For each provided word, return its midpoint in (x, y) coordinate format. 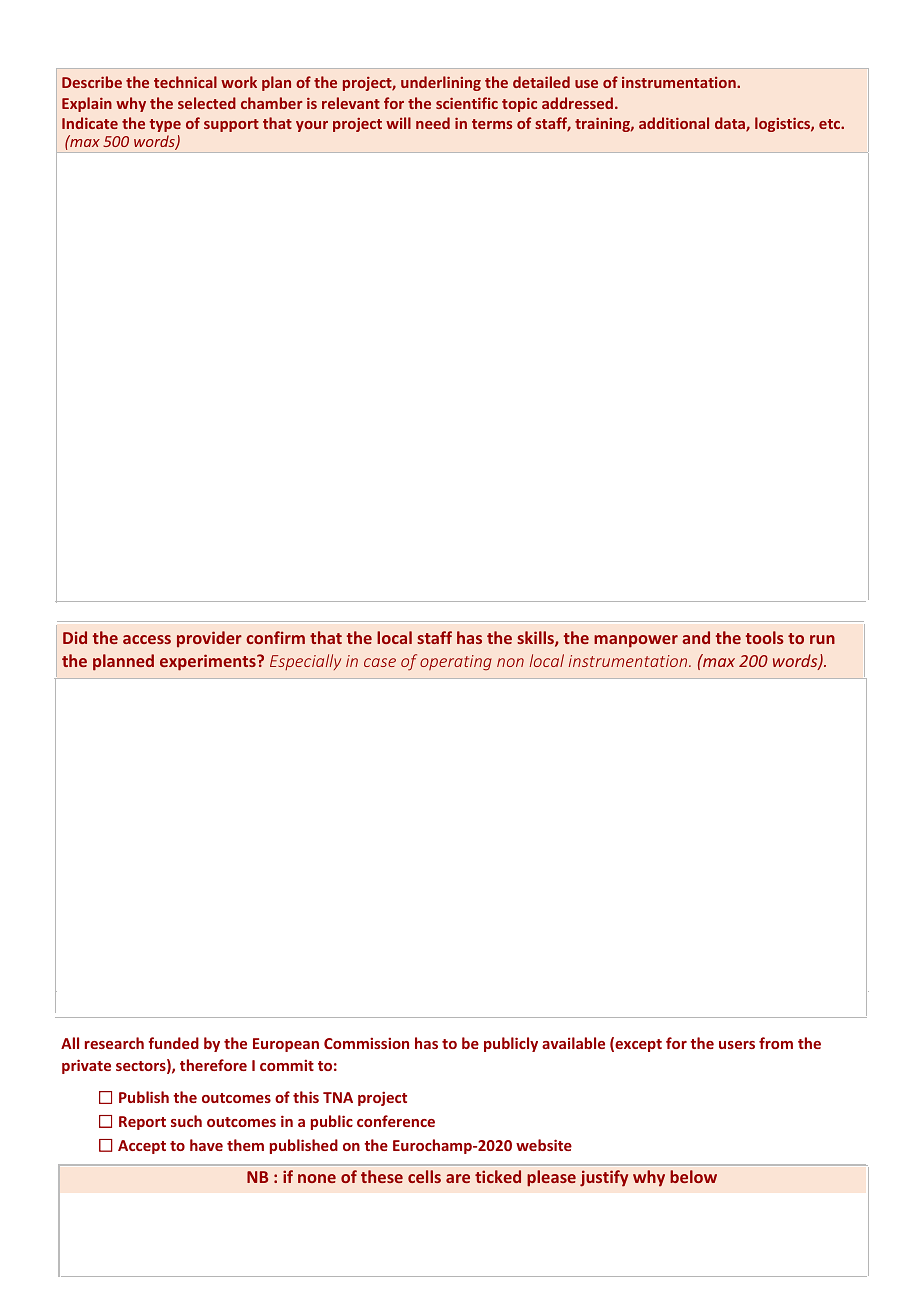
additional (674, 123)
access (147, 639)
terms (492, 124)
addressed (579, 103)
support (231, 125)
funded (173, 1043)
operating (456, 662)
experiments (209, 662)
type (165, 125)
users (737, 1045)
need (433, 123)
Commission (366, 1043)
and (696, 637)
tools (765, 637)
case (380, 662)
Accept (142, 1147)
